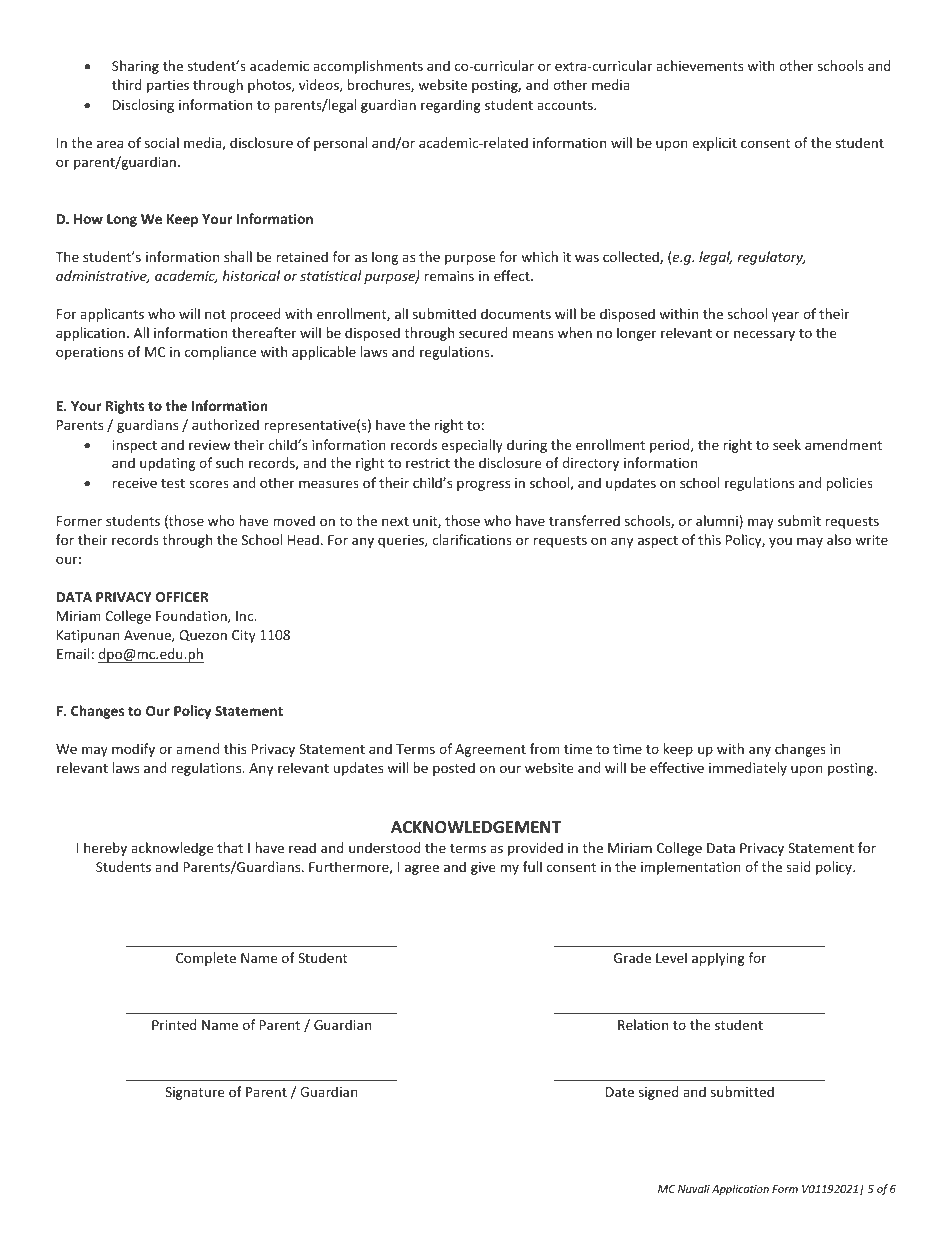 This screenshot has height=1233, width=952. Describe the element at coordinates (220, 353) in the screenshot. I see `compliance` at that location.
